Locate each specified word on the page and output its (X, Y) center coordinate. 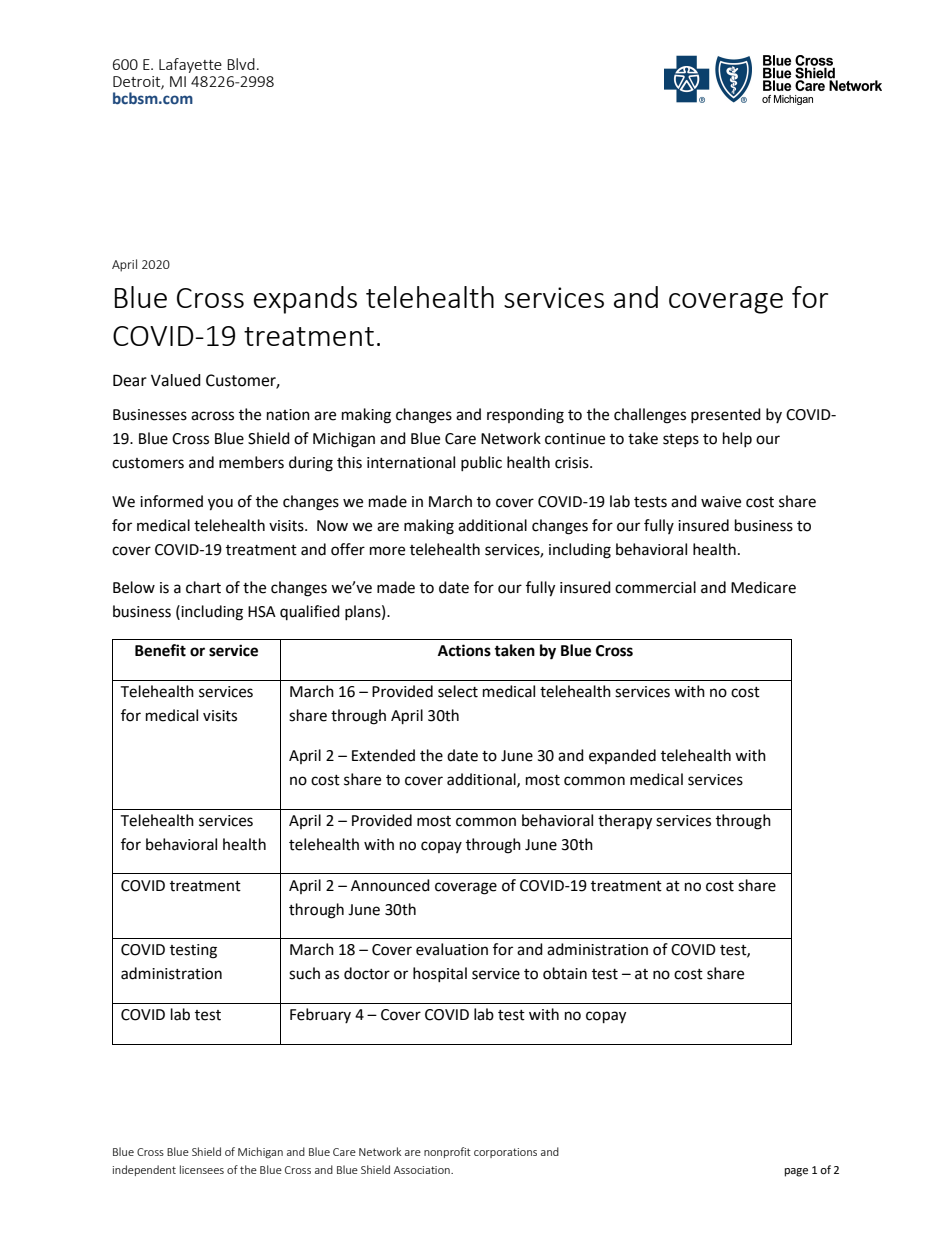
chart (203, 587)
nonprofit (447, 1152)
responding (525, 416)
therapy (625, 822)
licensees (202, 1169)
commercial (655, 587)
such (304, 973)
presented (726, 415)
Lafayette (190, 65)
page (796, 1172)
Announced (390, 885)
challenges (650, 416)
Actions (464, 650)
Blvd (241, 64)
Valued (176, 380)
